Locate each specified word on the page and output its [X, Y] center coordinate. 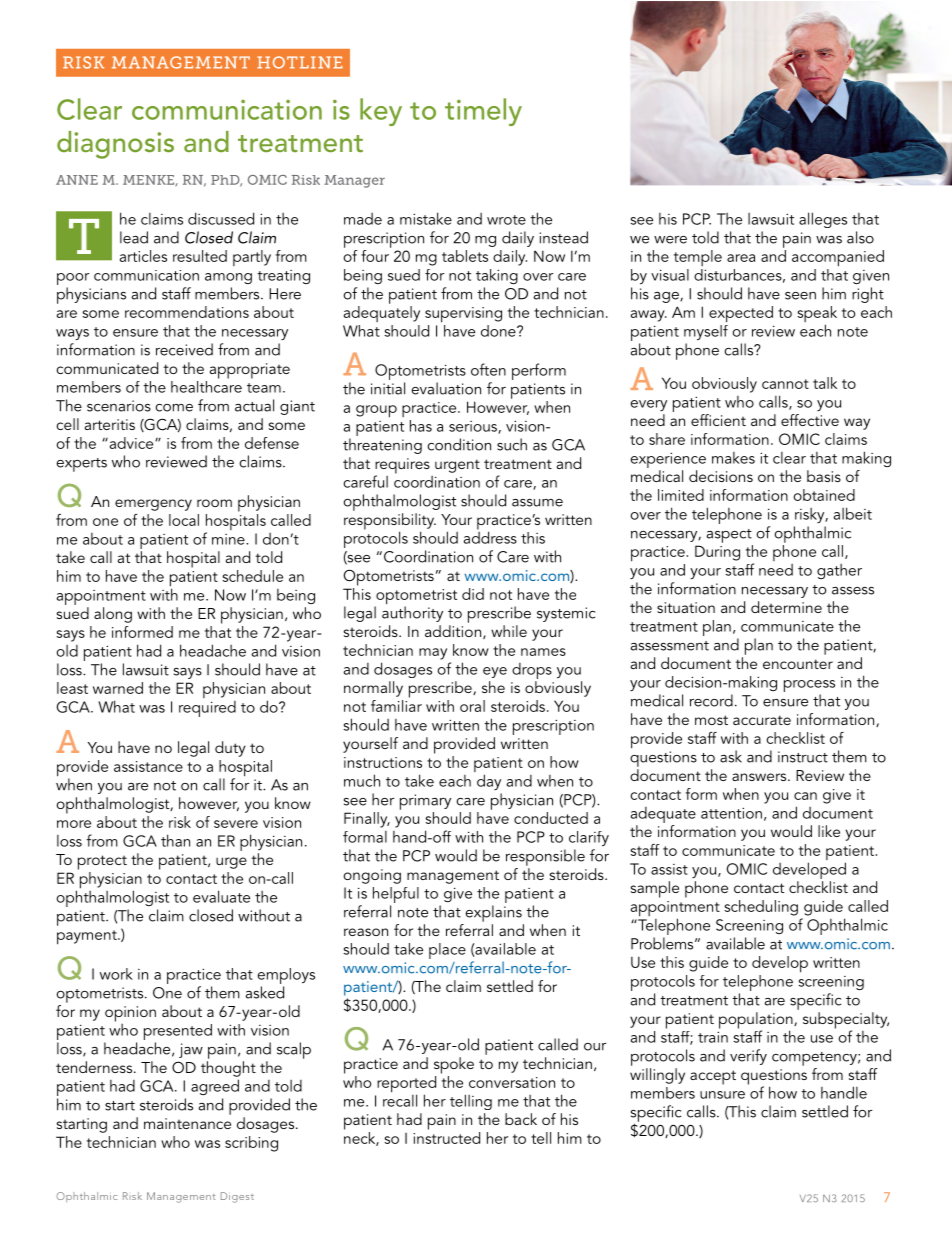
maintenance [187, 1123]
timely [483, 112]
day [489, 782]
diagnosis [115, 145]
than [175, 840]
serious [474, 427]
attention [731, 813]
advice [131, 443]
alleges [823, 220]
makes [733, 458]
